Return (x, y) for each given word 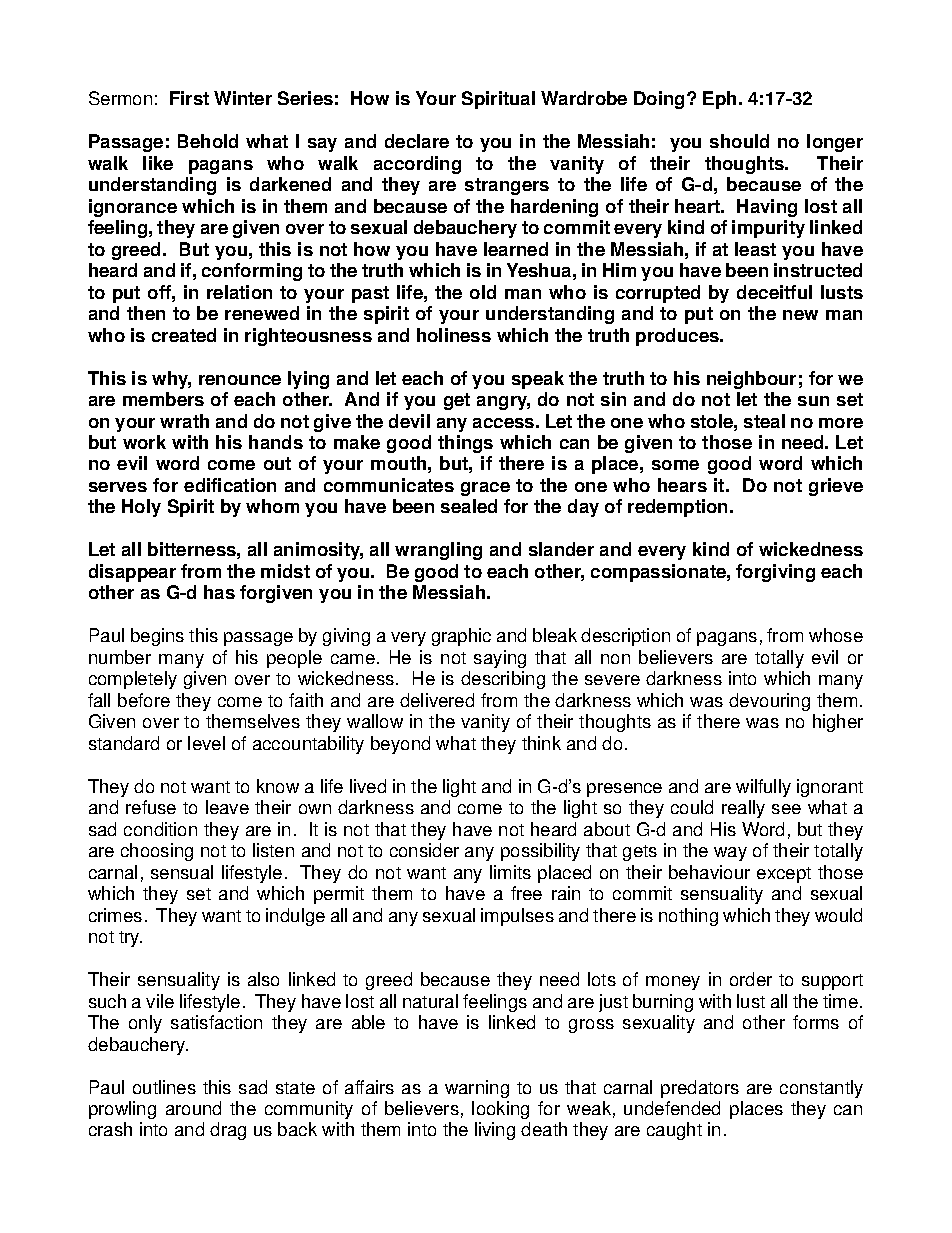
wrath (184, 421)
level (206, 743)
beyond (400, 745)
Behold (208, 141)
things (465, 444)
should (739, 141)
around (193, 1108)
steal (764, 421)
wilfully (763, 788)
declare (417, 141)
